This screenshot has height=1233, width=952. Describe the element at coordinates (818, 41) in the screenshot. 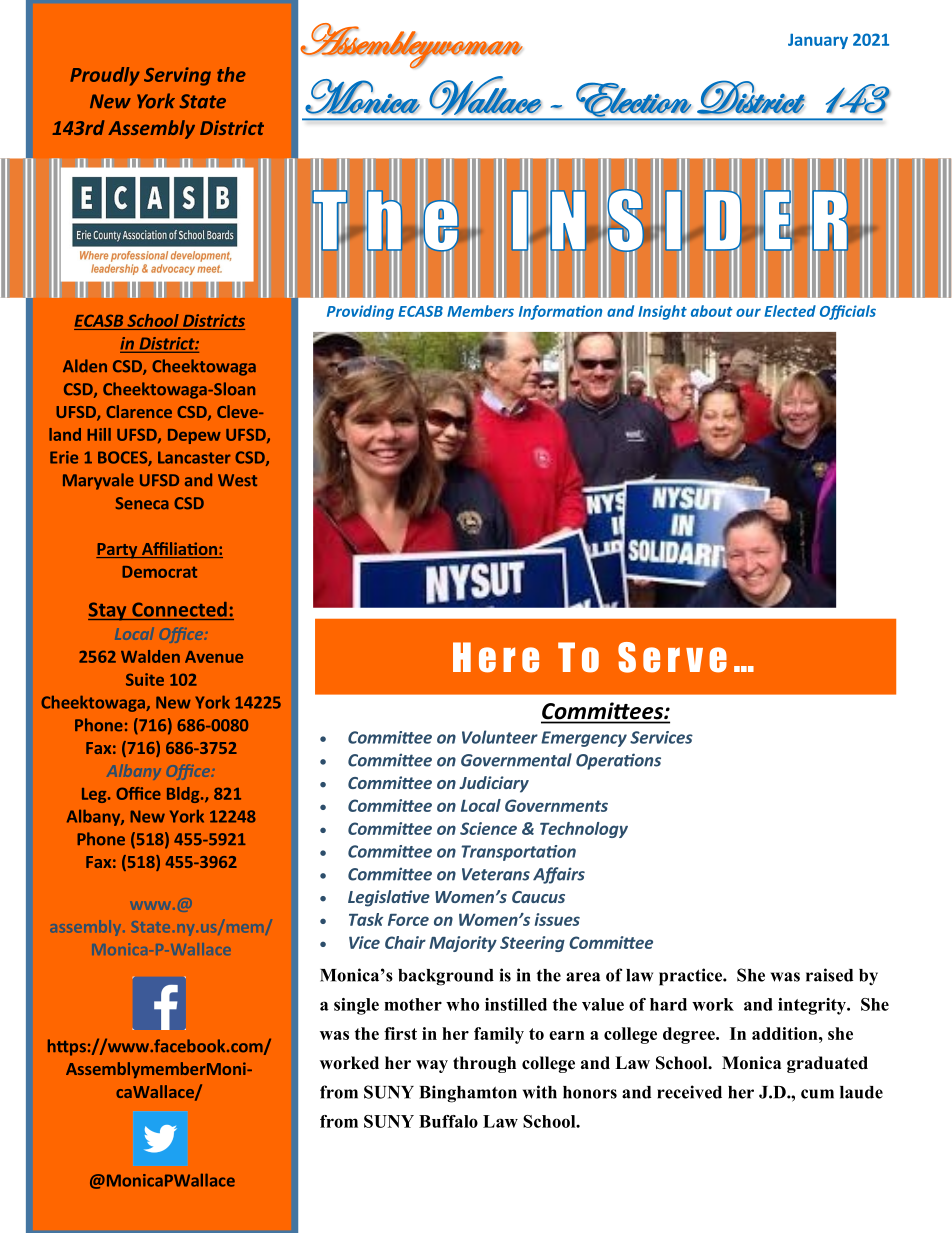

I see `January` at that location.
